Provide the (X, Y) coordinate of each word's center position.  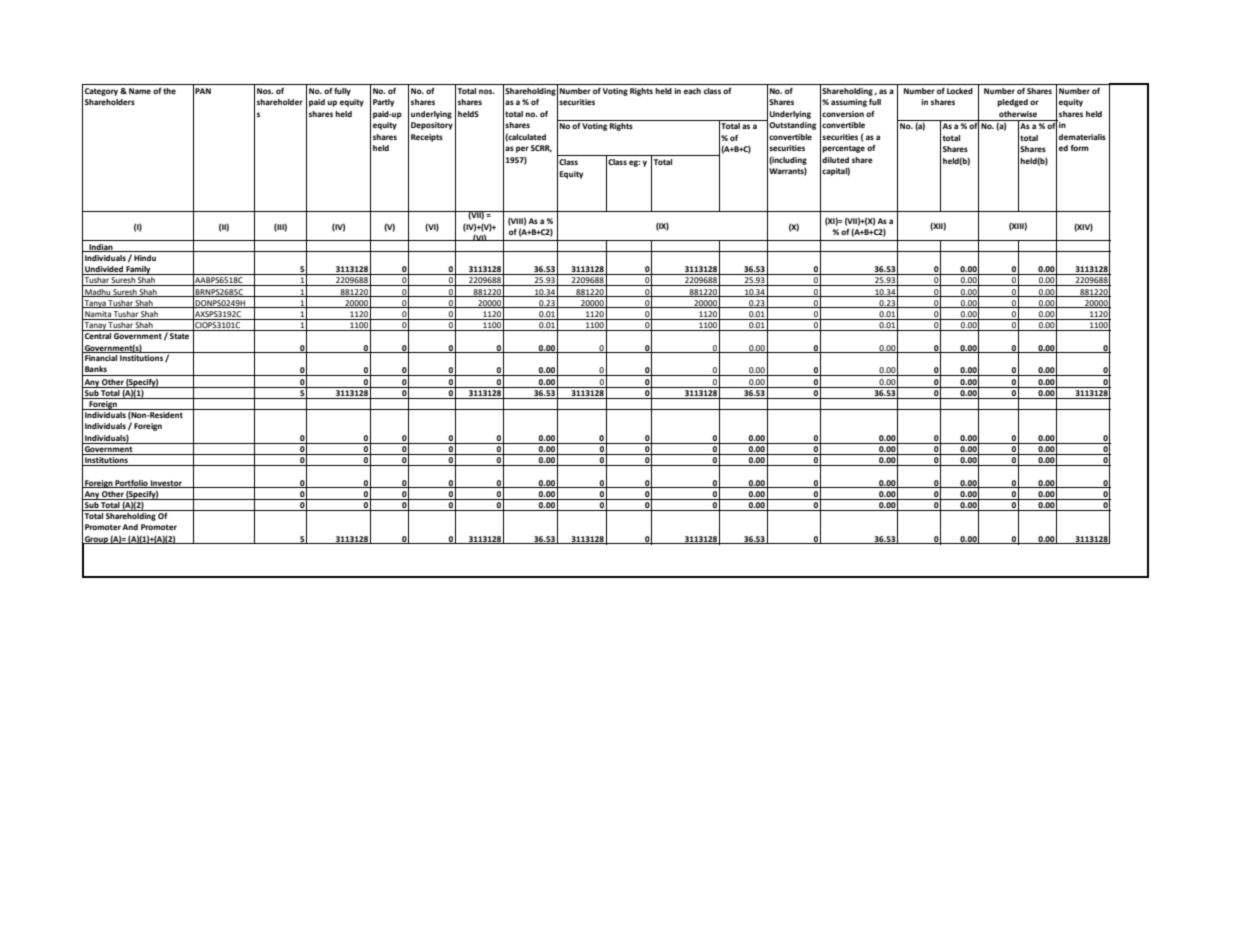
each (692, 91)
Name (140, 91)
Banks (96, 369)
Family (138, 270)
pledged (1012, 103)
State (179, 336)
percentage (843, 149)
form (1080, 148)
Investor (166, 484)
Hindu (145, 258)
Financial (101, 356)
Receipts (427, 138)
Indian (101, 248)
